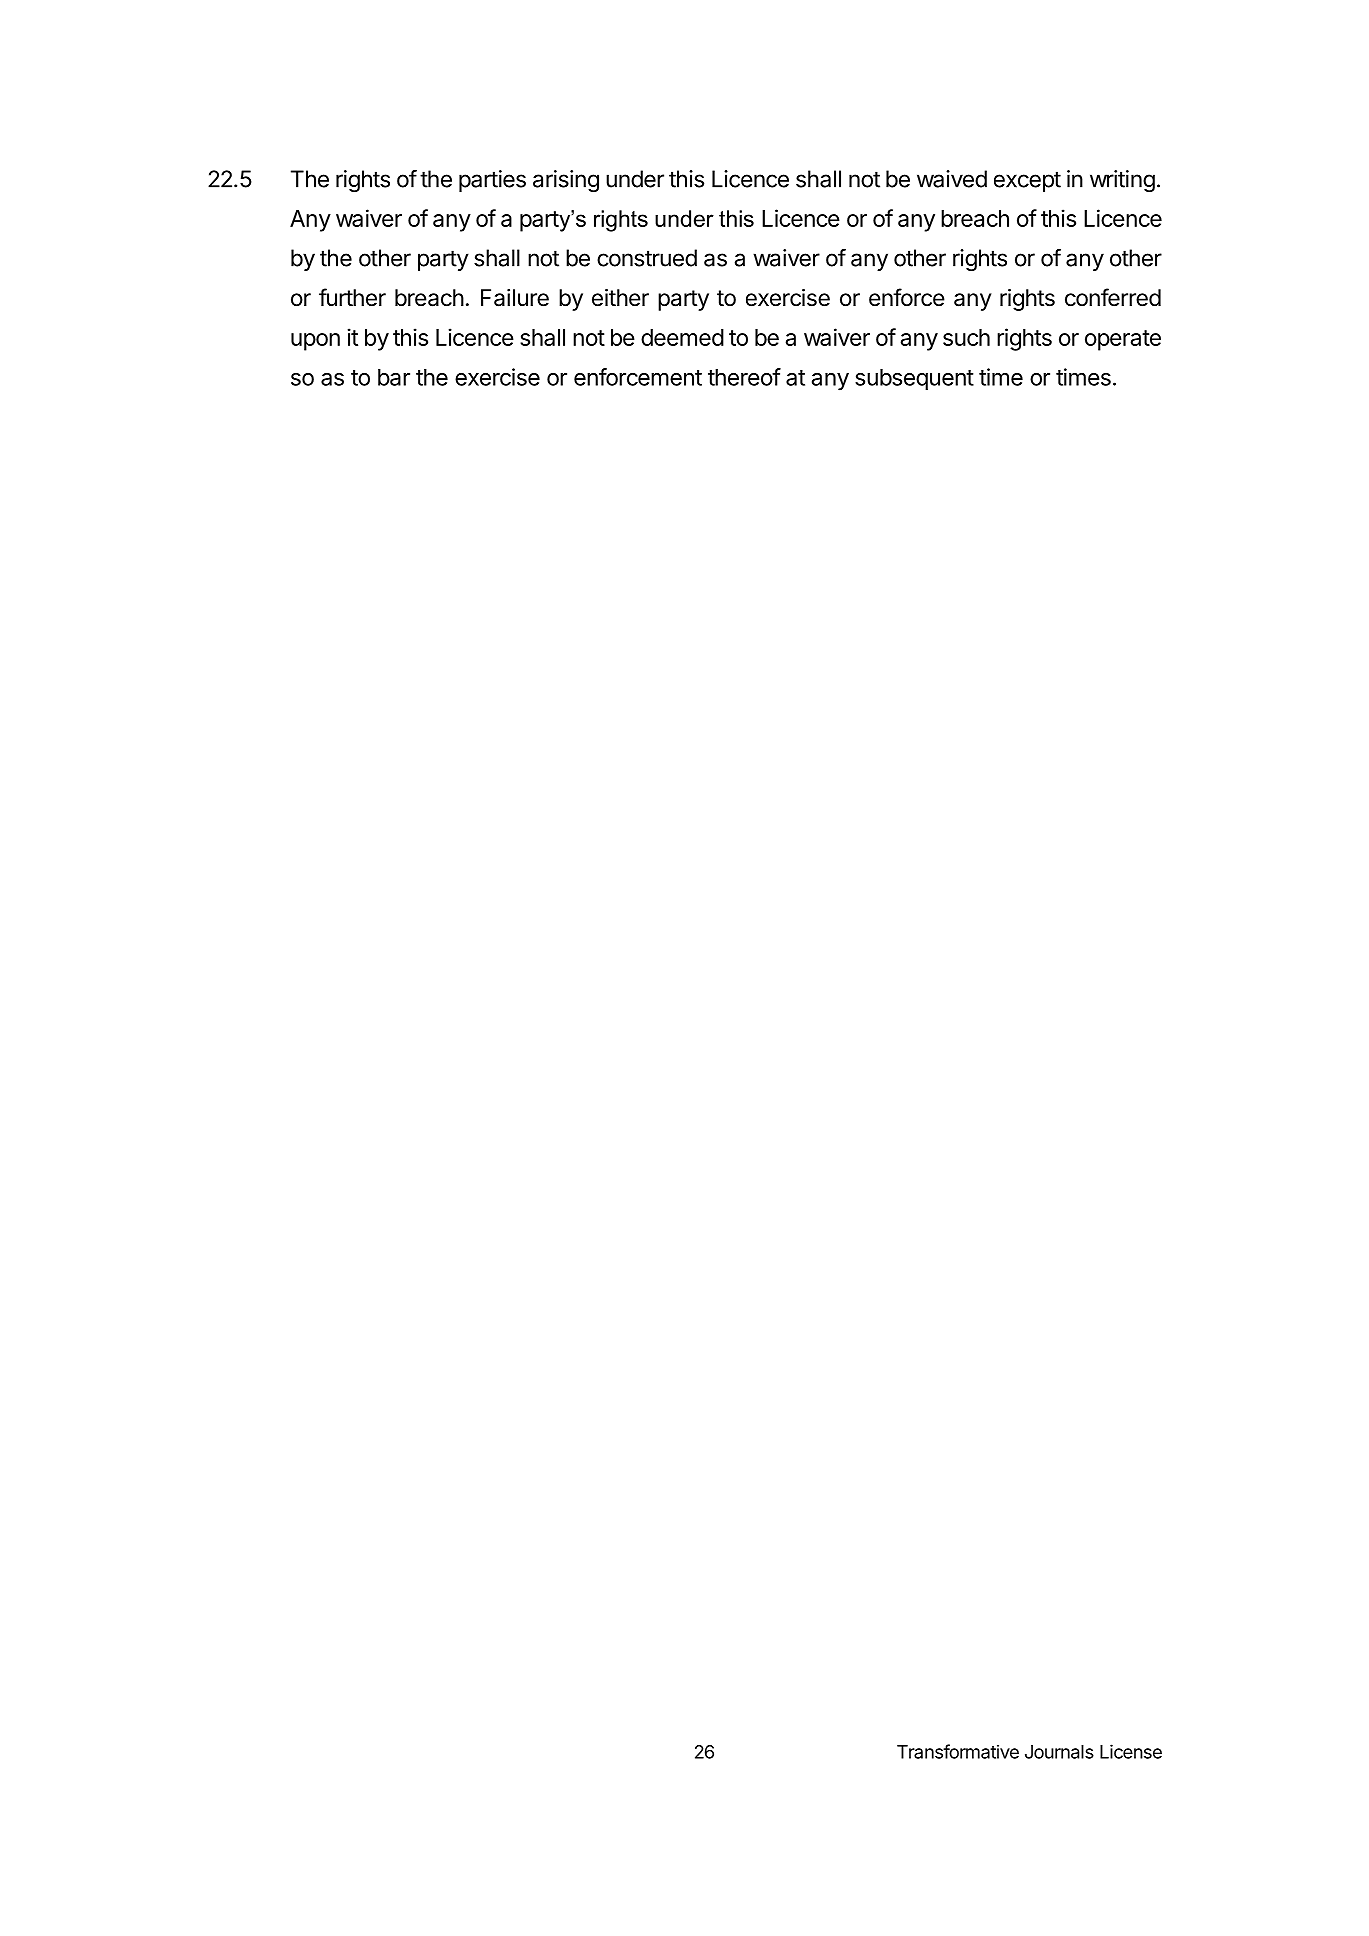 Image resolution: width=1369 pixels, height=1936 pixels. What do you see at coordinates (492, 181) in the screenshot?
I see `parties` at bounding box center [492, 181].
